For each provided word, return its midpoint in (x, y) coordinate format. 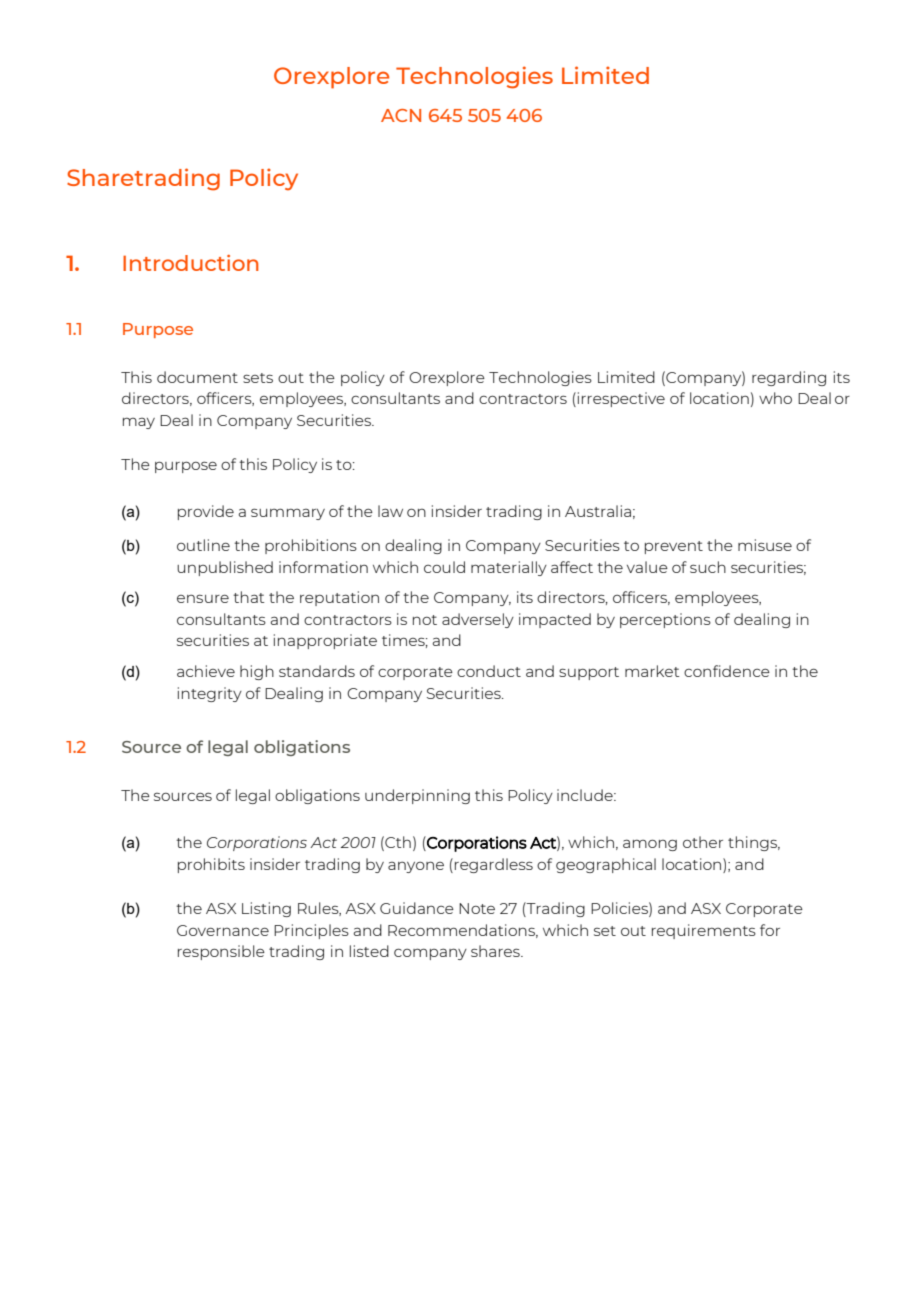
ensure (203, 598)
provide (206, 512)
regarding (789, 378)
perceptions (665, 620)
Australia (598, 511)
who (775, 398)
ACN (401, 115)
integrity (210, 694)
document (197, 377)
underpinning (417, 796)
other (703, 842)
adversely (478, 620)
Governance (223, 930)
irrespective (620, 399)
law (390, 511)
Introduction (191, 263)
